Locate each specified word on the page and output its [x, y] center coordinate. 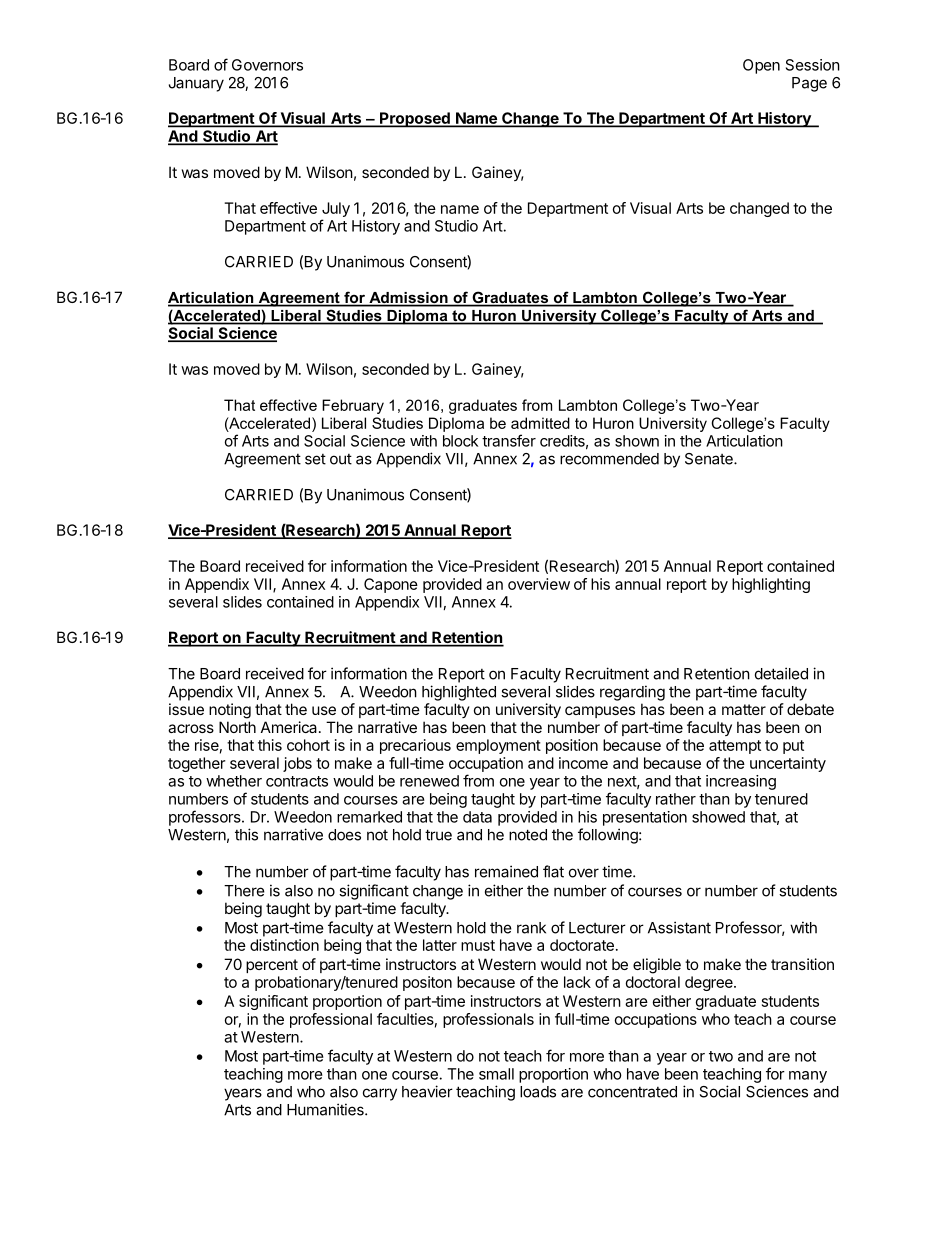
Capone [391, 585]
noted [528, 835]
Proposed [415, 120]
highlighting [771, 585]
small [496, 1074]
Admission [408, 299]
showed [718, 817]
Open [761, 66]
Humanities [326, 1109]
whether [234, 781]
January [196, 84]
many [808, 1077]
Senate [710, 459]
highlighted [459, 693]
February [353, 406]
